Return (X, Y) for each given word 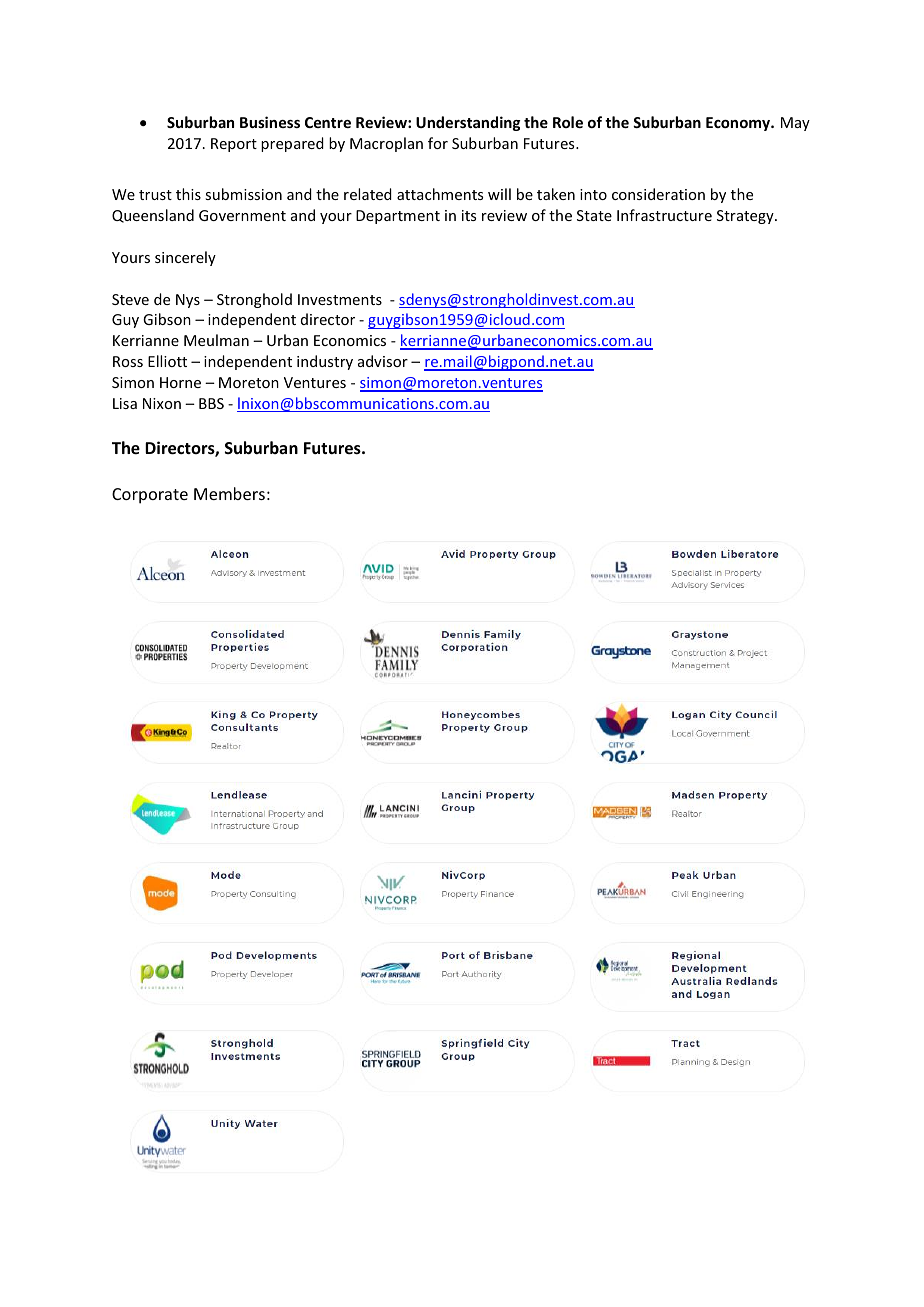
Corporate (150, 496)
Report (234, 145)
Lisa (125, 403)
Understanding (468, 123)
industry (325, 362)
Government (242, 215)
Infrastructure (664, 215)
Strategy (746, 217)
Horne (180, 382)
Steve (130, 299)
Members (229, 493)
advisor (383, 361)
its (469, 215)
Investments (340, 299)
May (795, 124)
